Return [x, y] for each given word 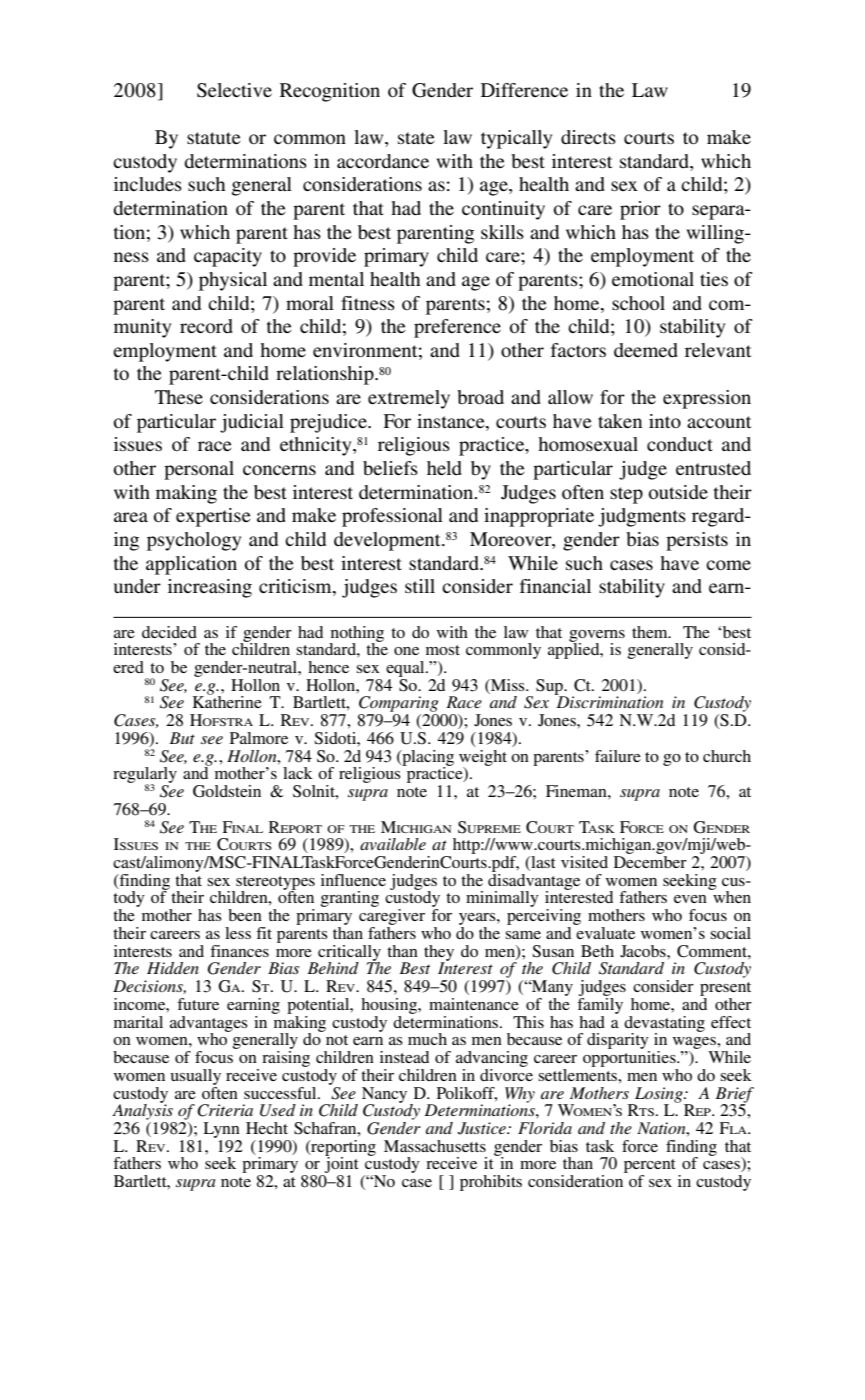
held [444, 468]
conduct [680, 444]
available [393, 844]
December [650, 860]
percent [650, 1167]
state [416, 138]
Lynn [221, 1130]
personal [199, 470]
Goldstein [227, 791]
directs [588, 137]
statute [214, 138]
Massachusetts [435, 1146]
